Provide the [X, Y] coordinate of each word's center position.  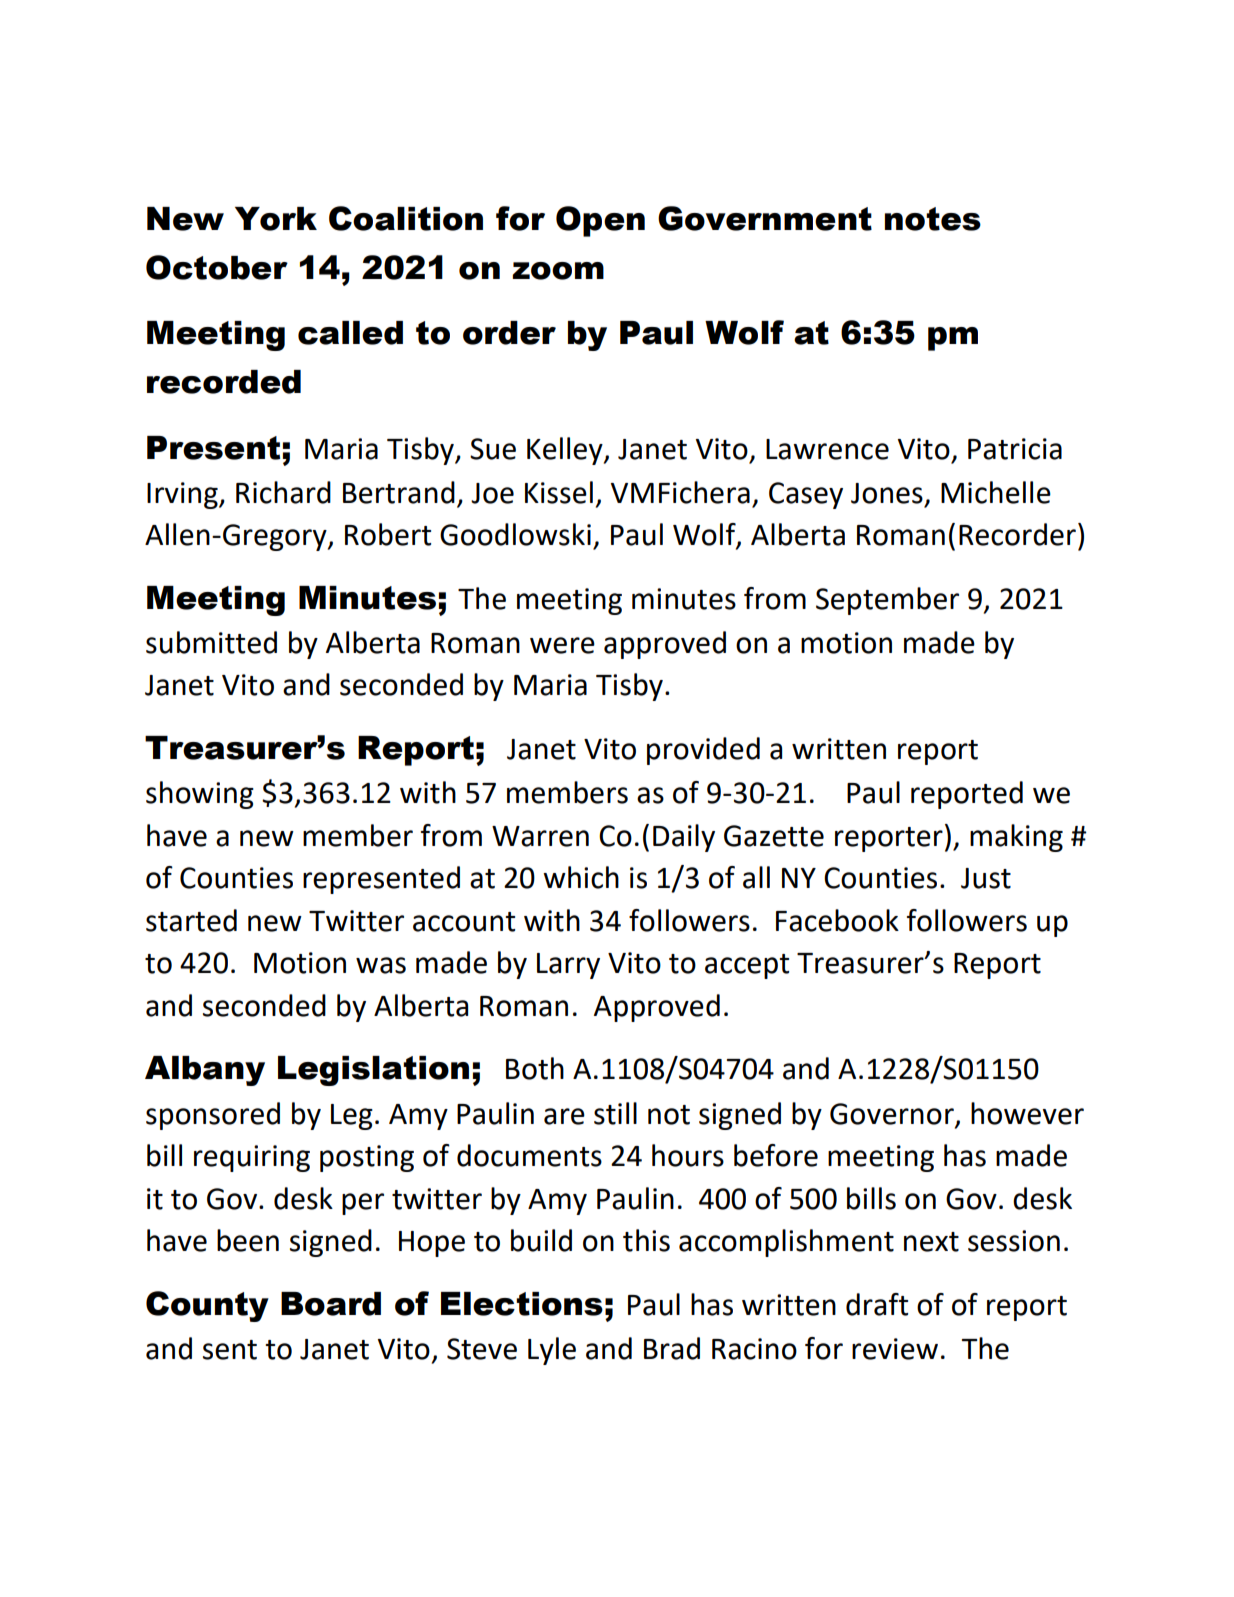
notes [933, 219]
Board [331, 1304]
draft [877, 1304]
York [276, 219]
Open [600, 221]
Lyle [552, 1351]
